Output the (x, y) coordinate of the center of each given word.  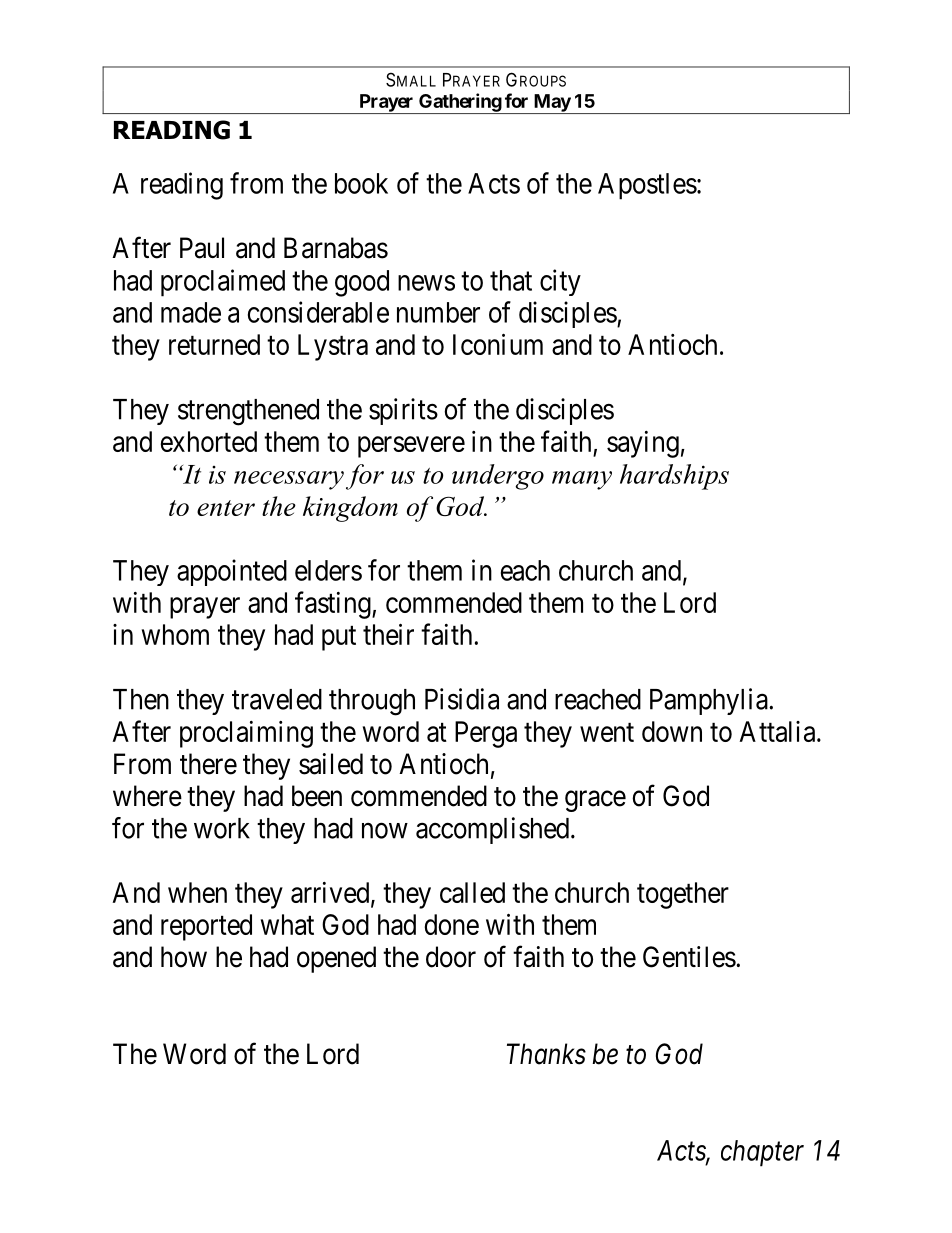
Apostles (647, 186)
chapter (762, 1153)
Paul (202, 248)
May (551, 104)
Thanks (546, 1054)
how (184, 957)
